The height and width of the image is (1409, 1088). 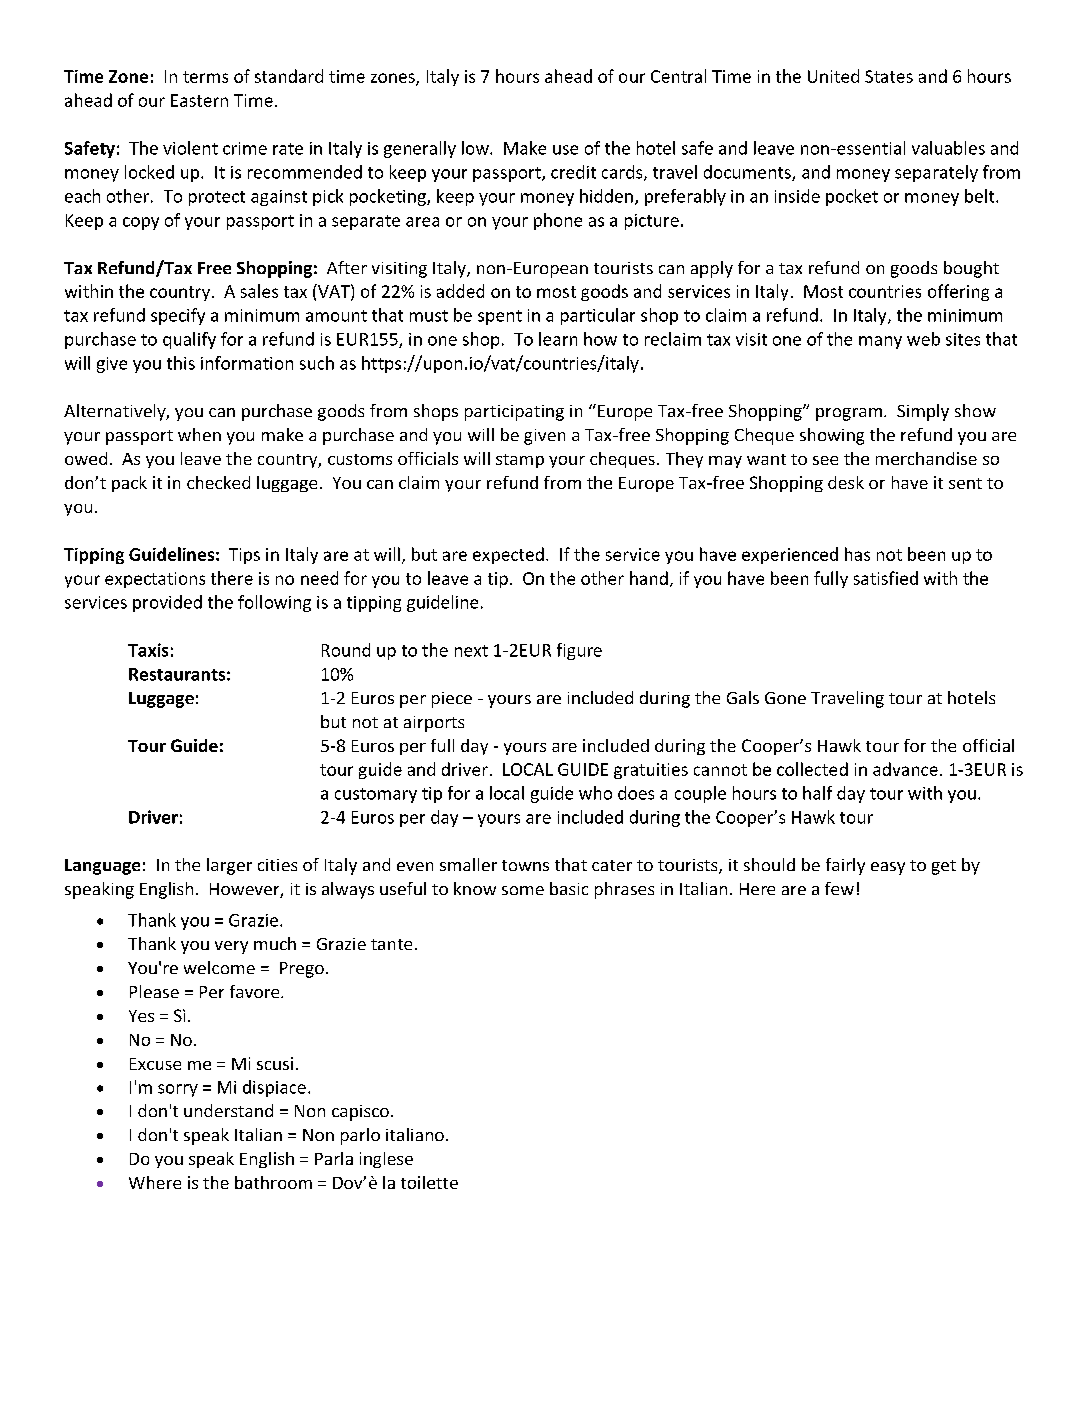 What do you see at coordinates (429, 1182) in the image?
I see `toilette` at bounding box center [429, 1182].
